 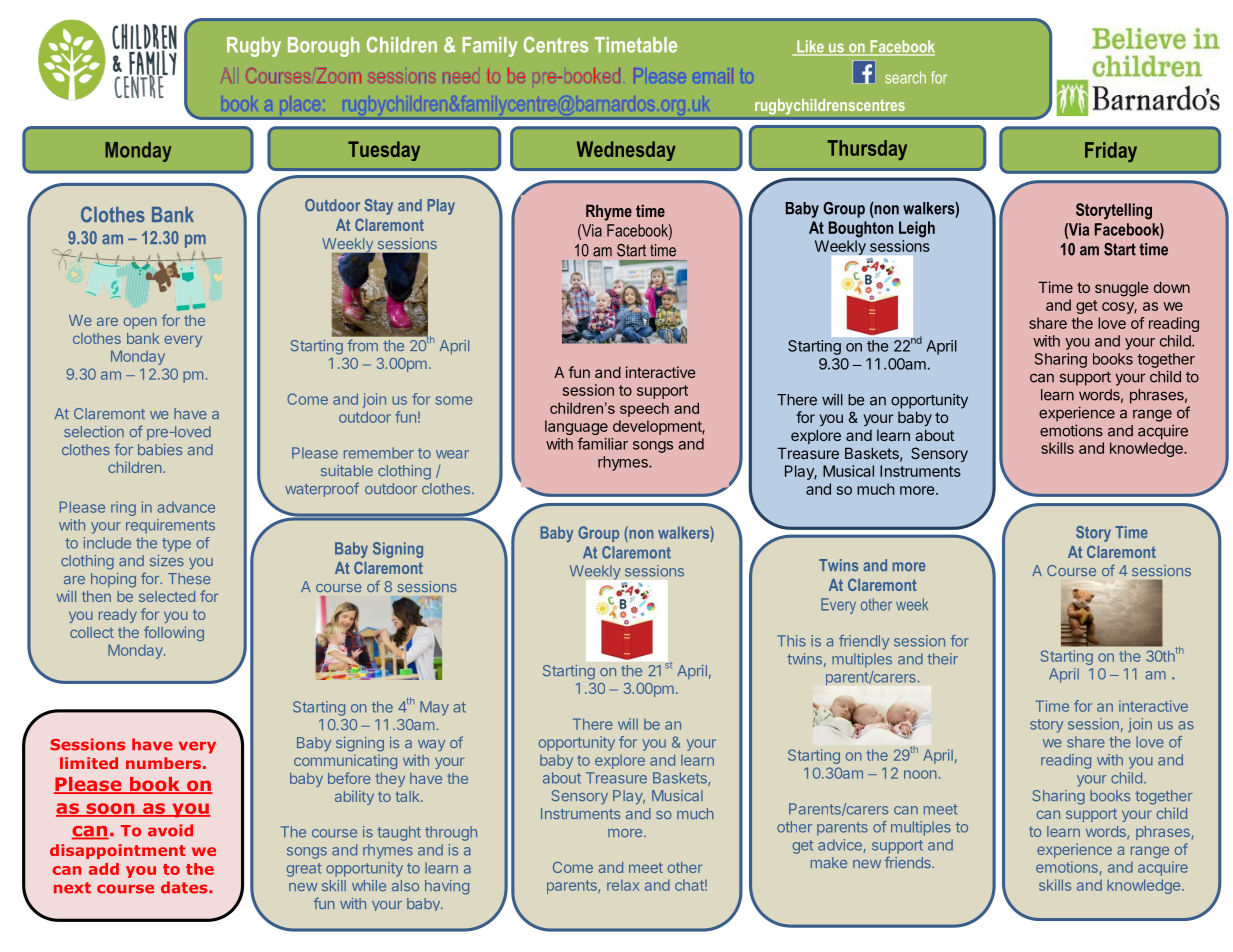 What do you see at coordinates (490, 47) in the screenshot?
I see `Family` at bounding box center [490, 47].
